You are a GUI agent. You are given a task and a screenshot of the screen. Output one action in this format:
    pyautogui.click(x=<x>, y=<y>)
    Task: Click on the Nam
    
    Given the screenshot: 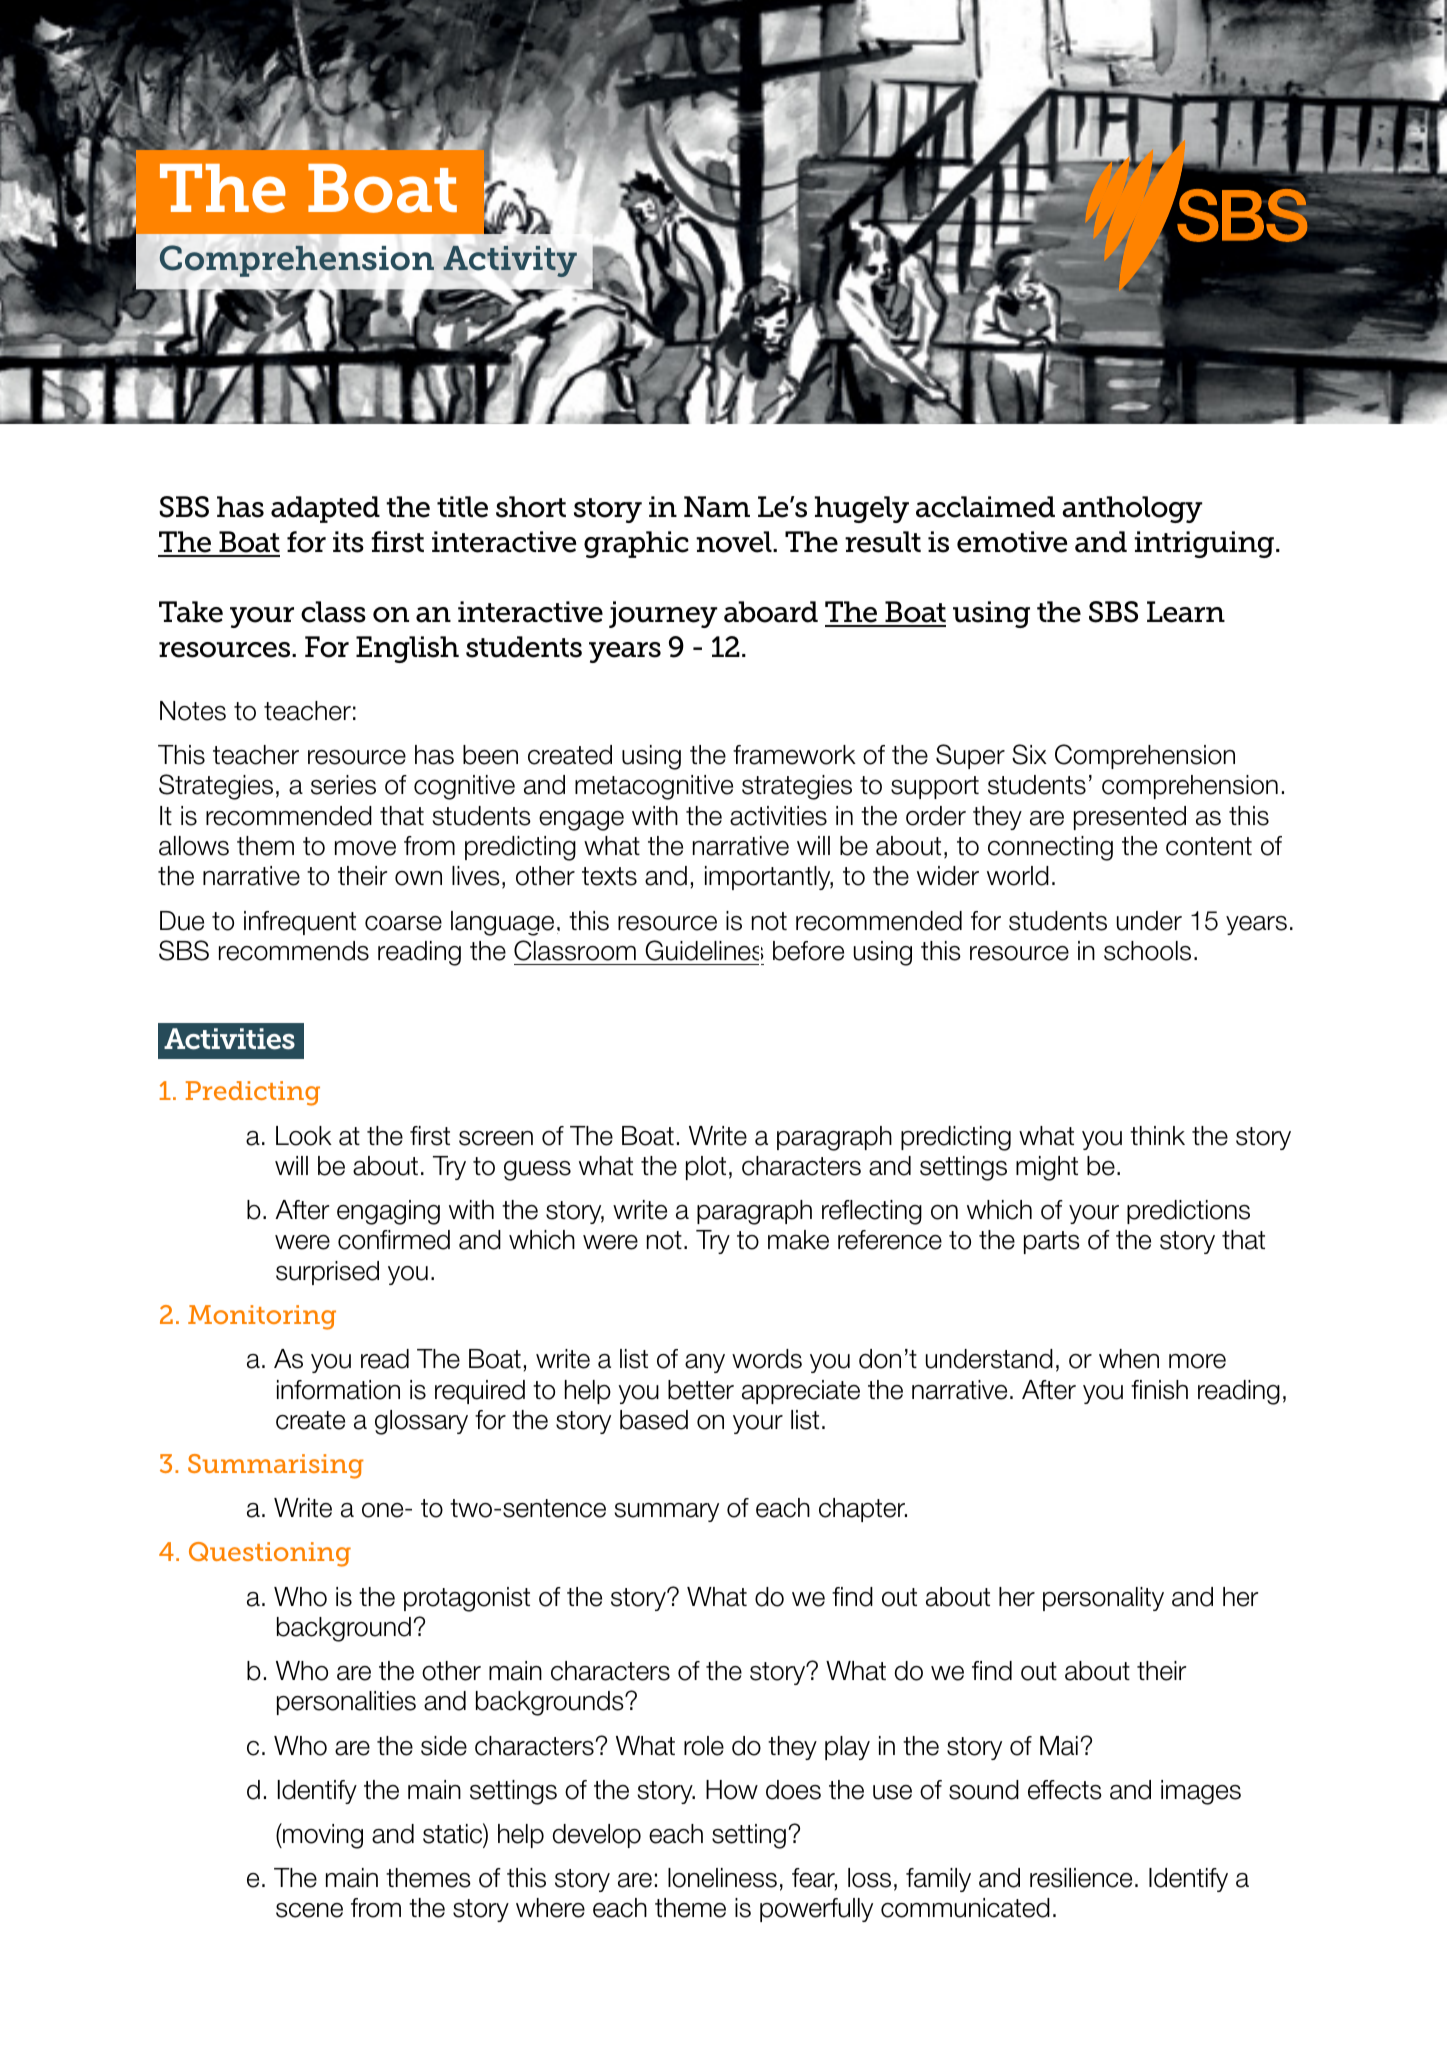 What is the action you would take?
    pyautogui.click(x=717, y=507)
